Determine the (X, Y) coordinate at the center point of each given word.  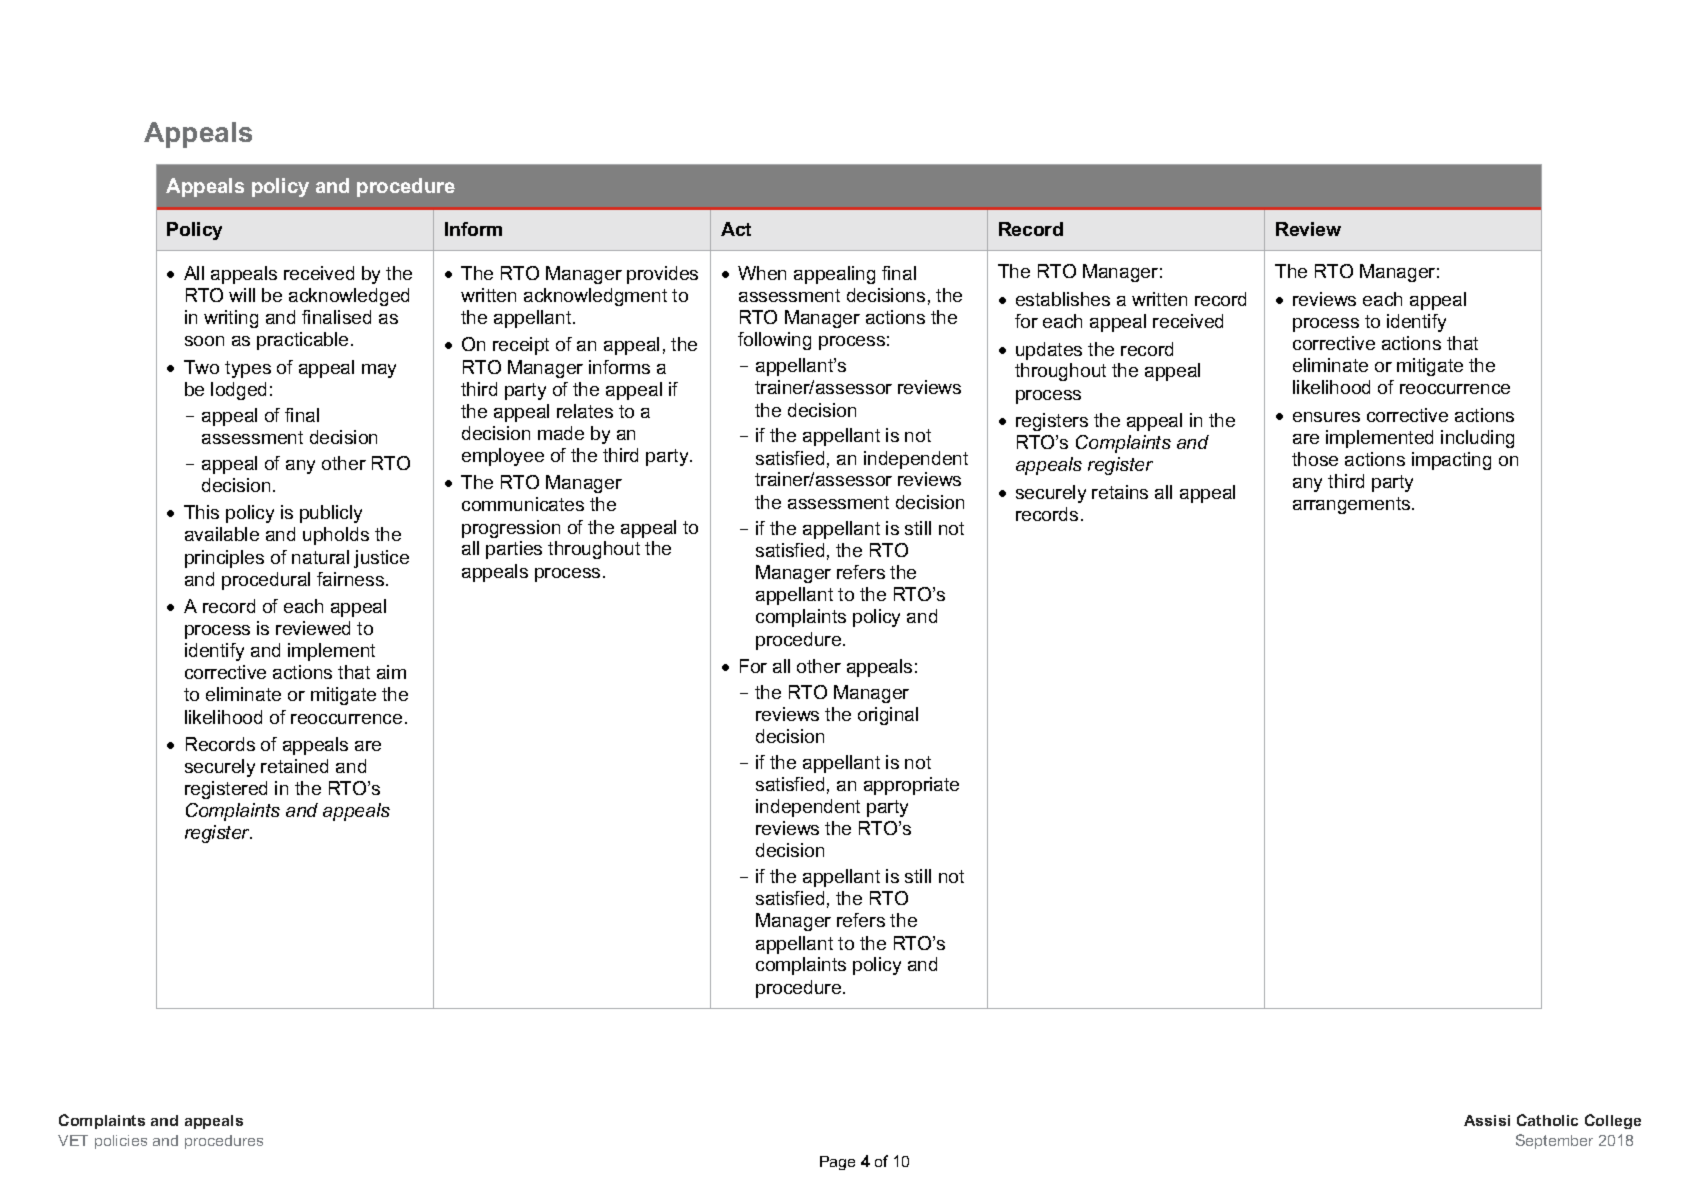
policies (121, 1142)
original (888, 716)
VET (73, 1140)
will (242, 295)
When (762, 273)
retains (1120, 492)
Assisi (1487, 1120)
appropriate (911, 786)
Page (837, 1163)
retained (294, 766)
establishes (1063, 299)
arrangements (1353, 505)
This (201, 512)
